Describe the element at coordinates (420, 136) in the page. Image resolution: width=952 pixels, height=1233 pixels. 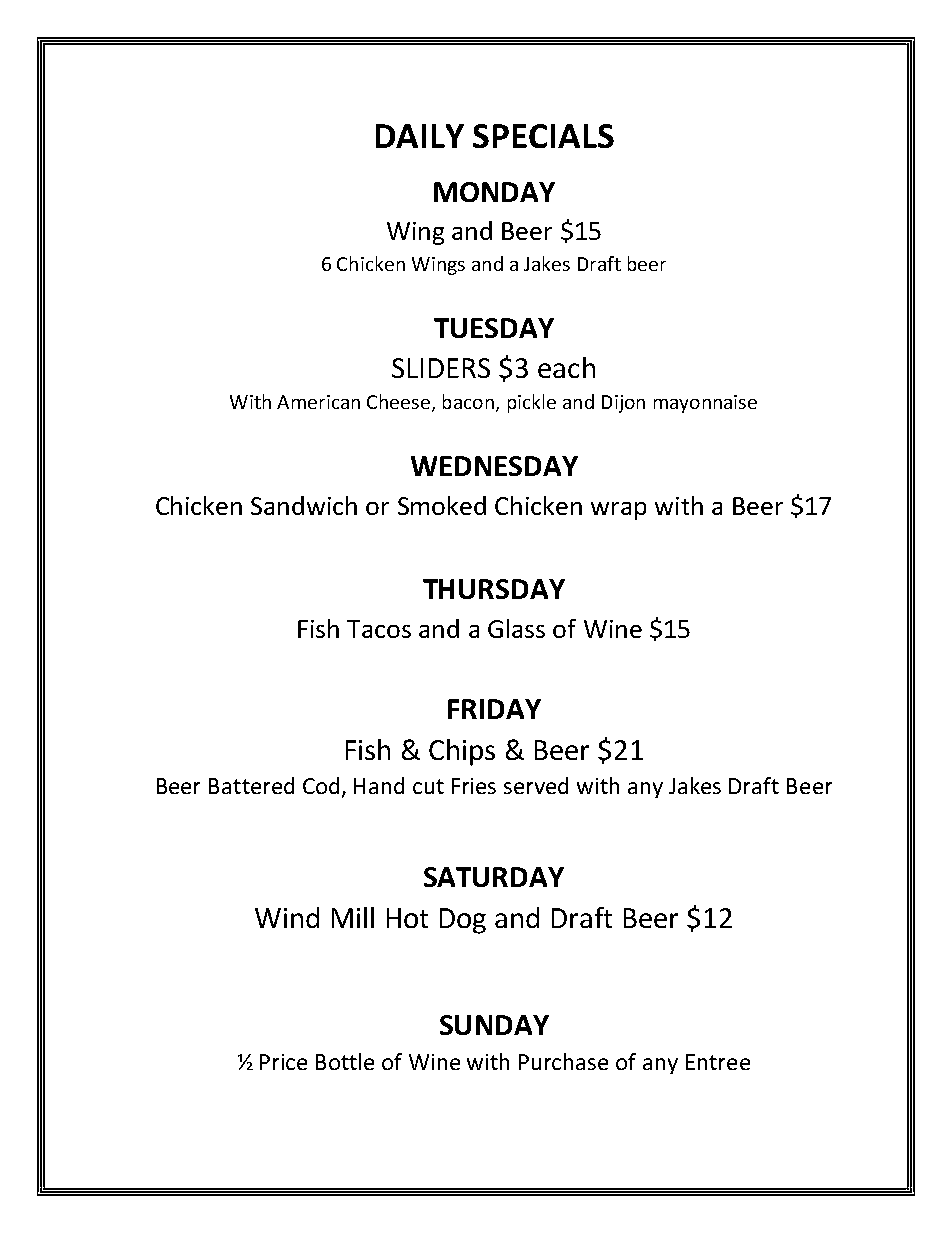
I see `DAILY` at that location.
